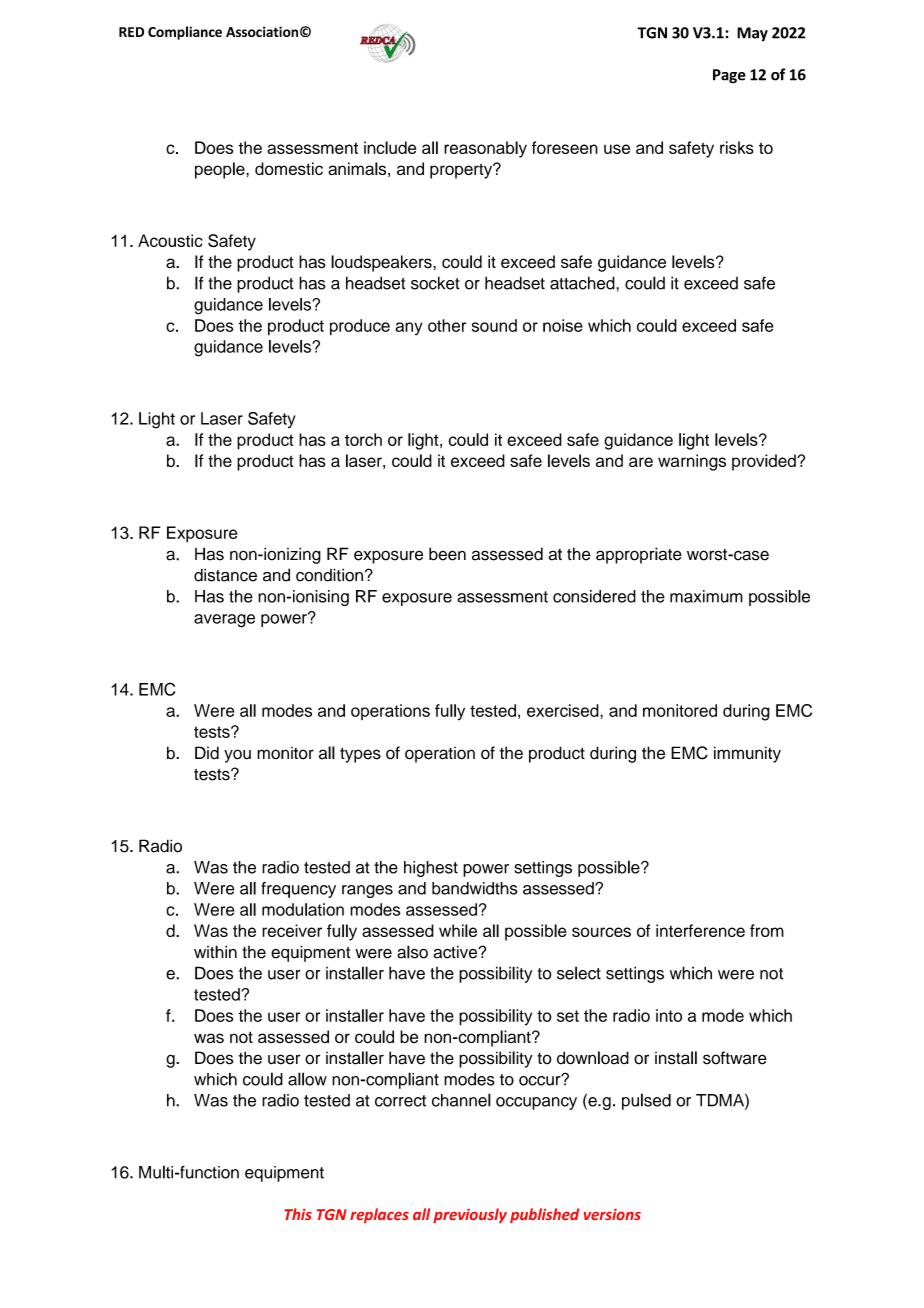 The image size is (924, 1308). What do you see at coordinates (185, 33) in the image?
I see `Compliance` at bounding box center [185, 33].
